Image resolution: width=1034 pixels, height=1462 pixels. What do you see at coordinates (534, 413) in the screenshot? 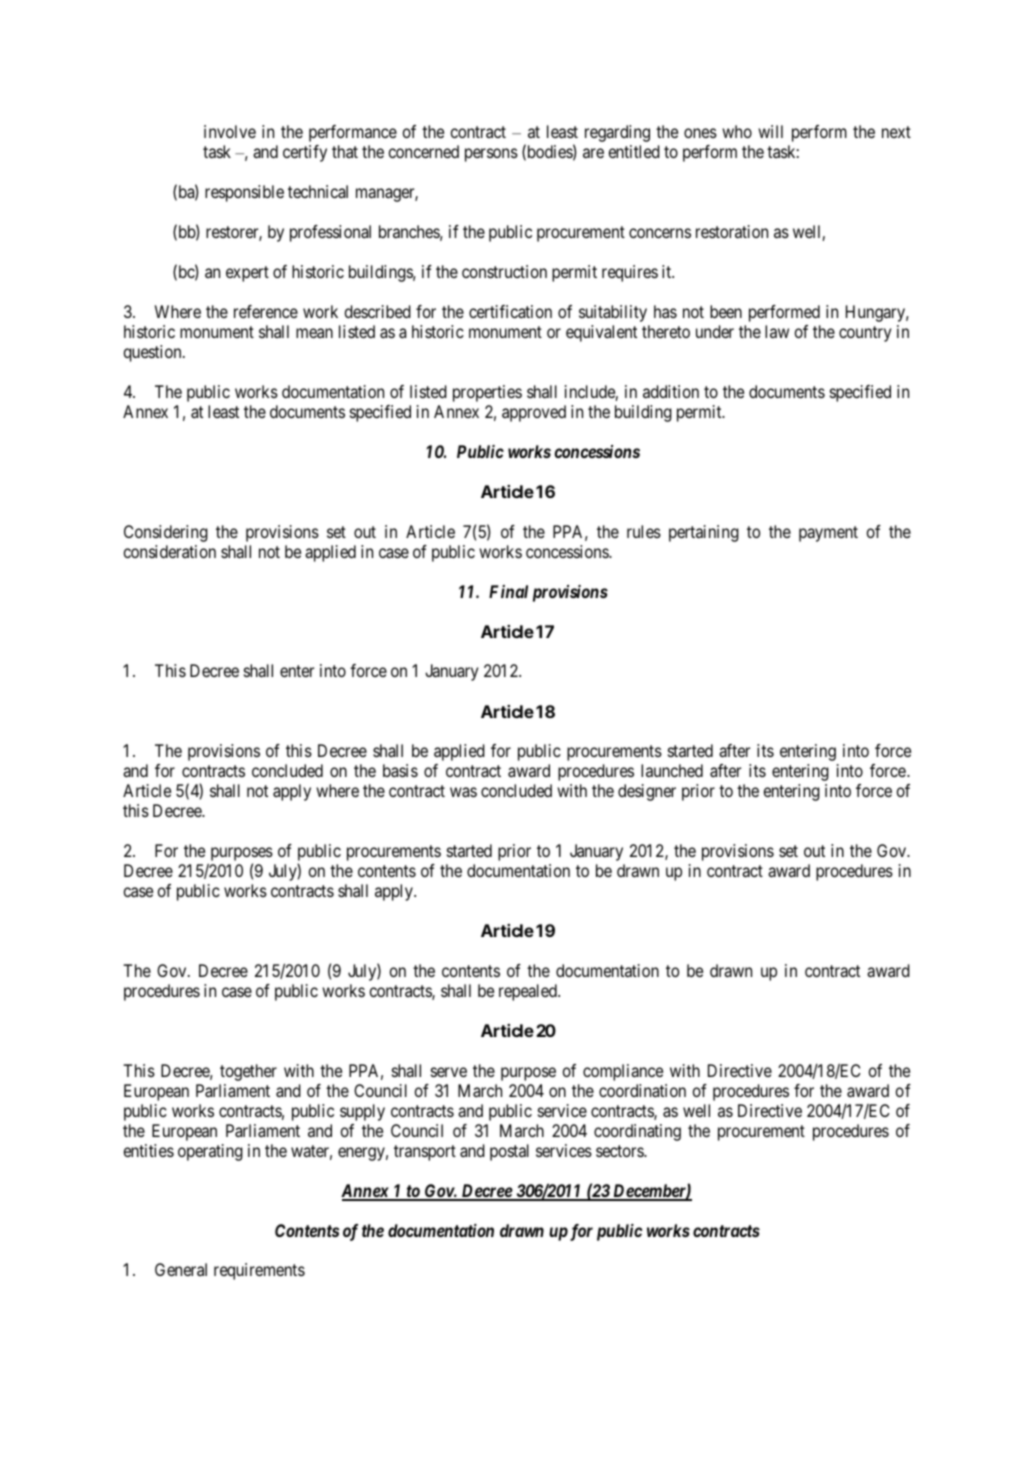
I see `approved` at bounding box center [534, 413].
